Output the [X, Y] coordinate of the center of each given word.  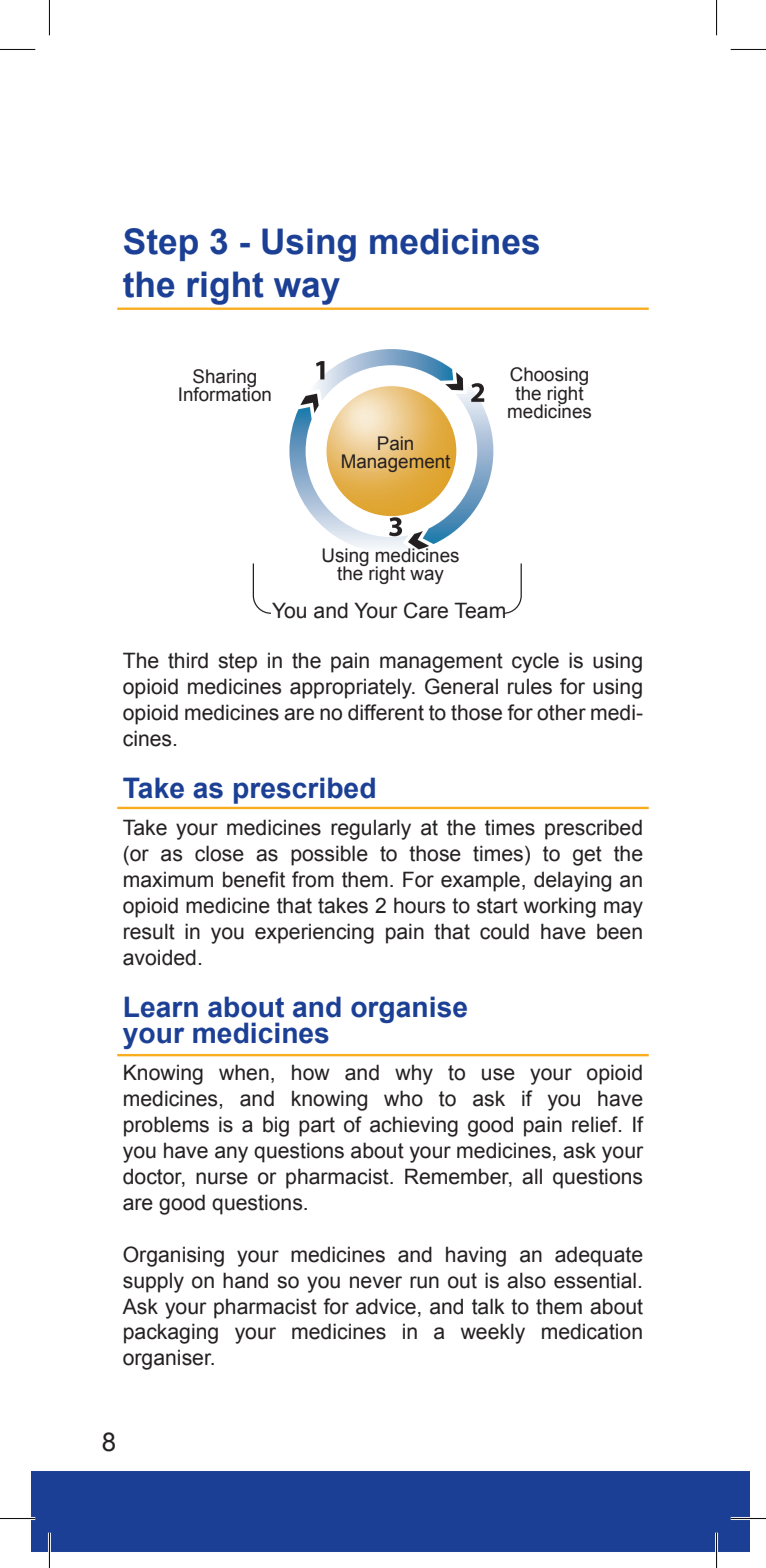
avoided [159, 957]
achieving [414, 1126]
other [561, 712]
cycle [535, 662]
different [386, 712]
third [188, 660]
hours [419, 905]
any [231, 1154]
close [219, 853]
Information [225, 393]
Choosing [549, 377]
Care [426, 610]
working [560, 907]
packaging [171, 1333]
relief [596, 1124]
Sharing [224, 379]
